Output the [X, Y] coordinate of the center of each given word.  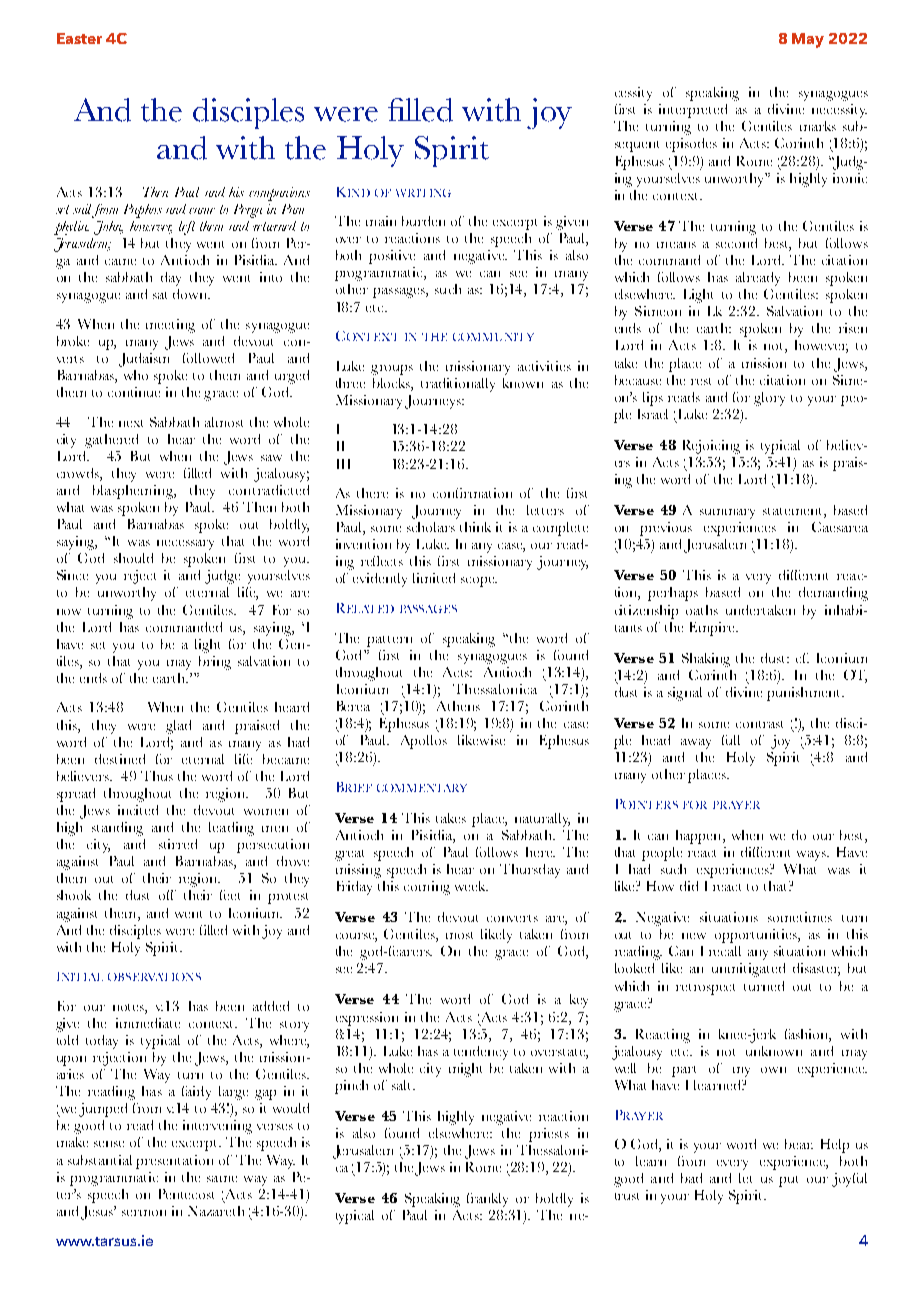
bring [215, 663]
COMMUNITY [493, 337]
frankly [487, 1200]
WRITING [423, 193]
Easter [79, 38]
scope [478, 582]
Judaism [144, 360]
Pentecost [186, 1194]
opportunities [757, 936]
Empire [713, 629]
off [167, 895]
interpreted [693, 111]
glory [769, 399]
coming [427, 888]
